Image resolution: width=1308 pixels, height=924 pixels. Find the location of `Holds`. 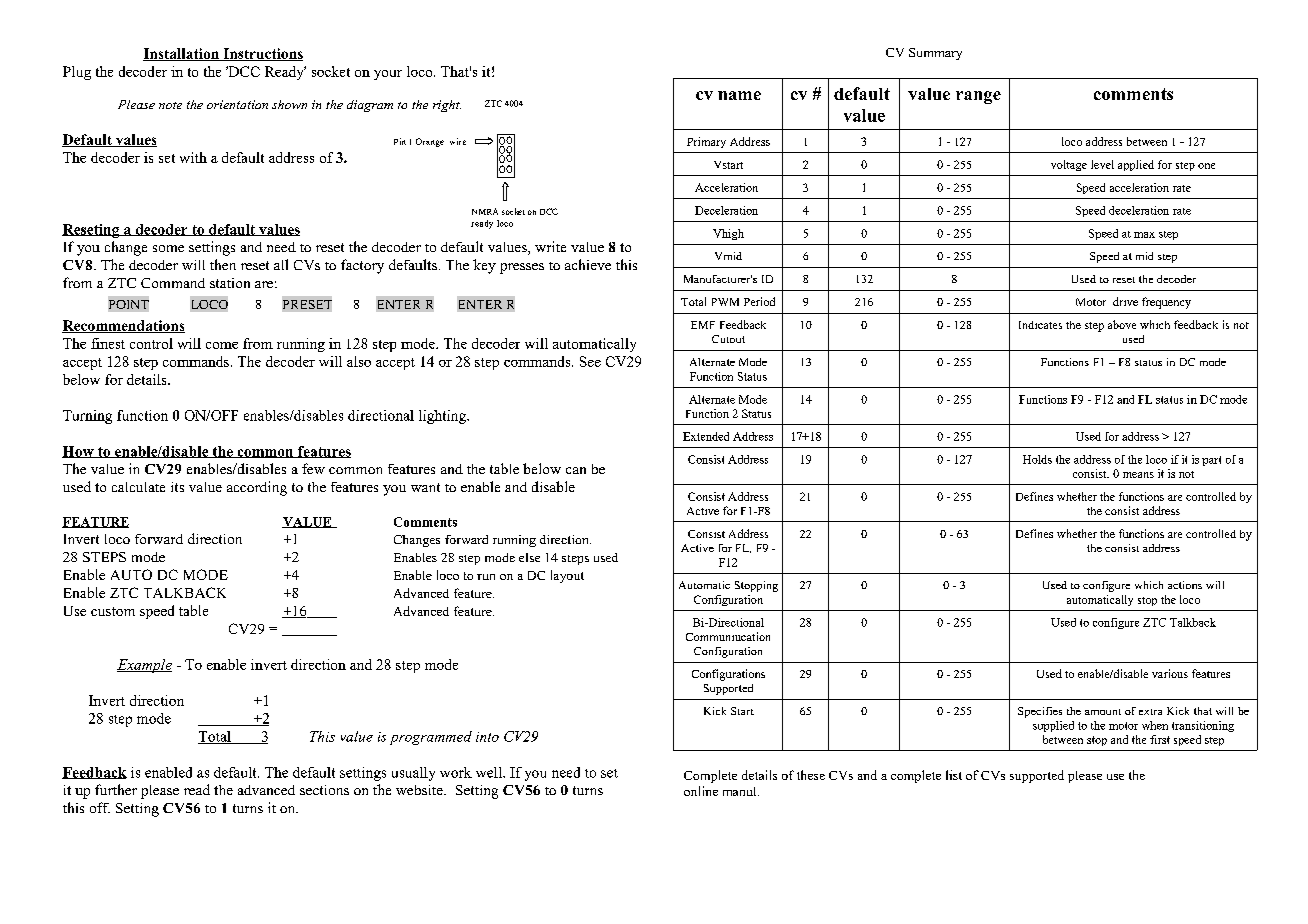

Holds is located at coordinates (1037, 459).
